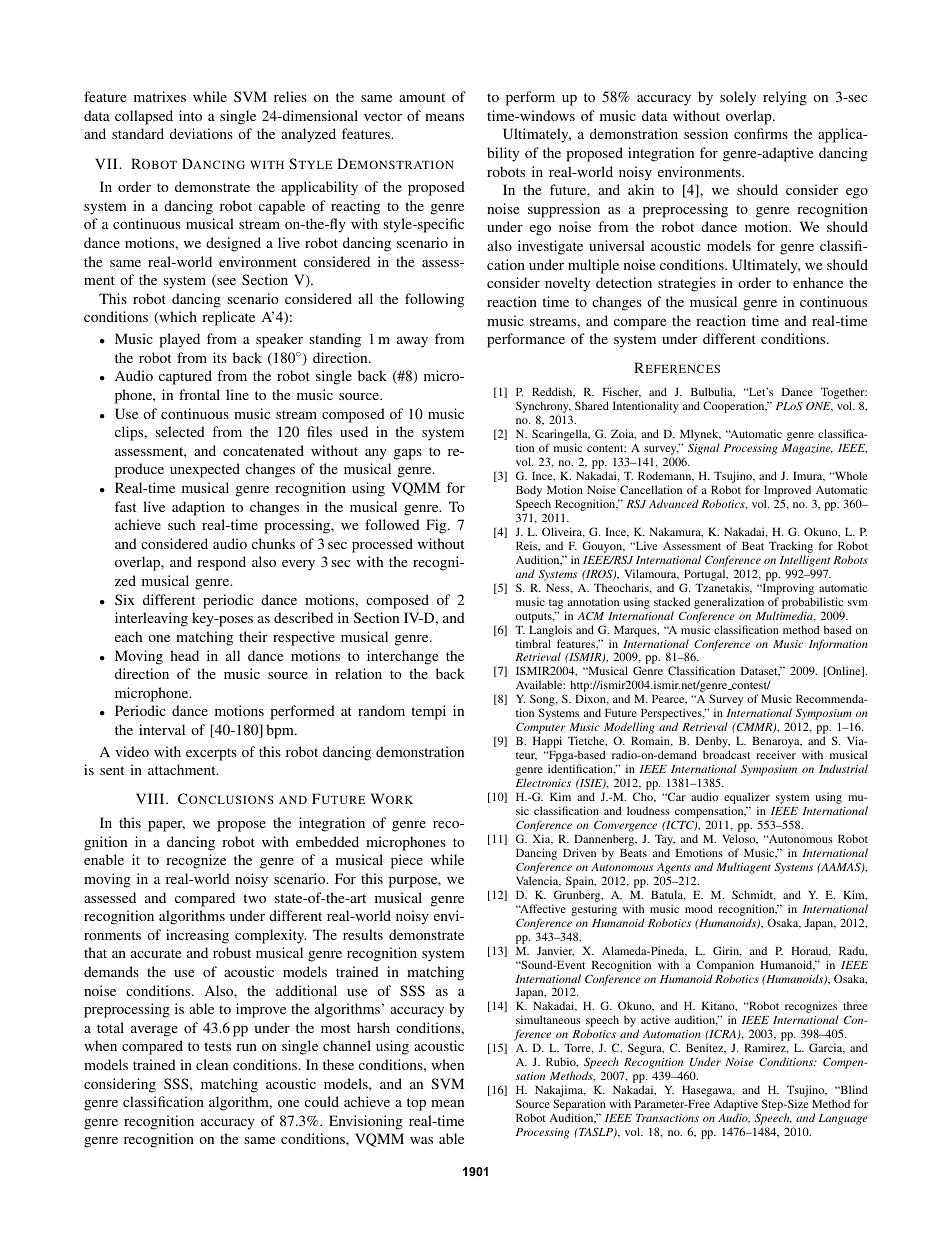 This screenshot has height=1233, width=952. Describe the element at coordinates (190, 115) in the screenshot. I see `into` at that location.
